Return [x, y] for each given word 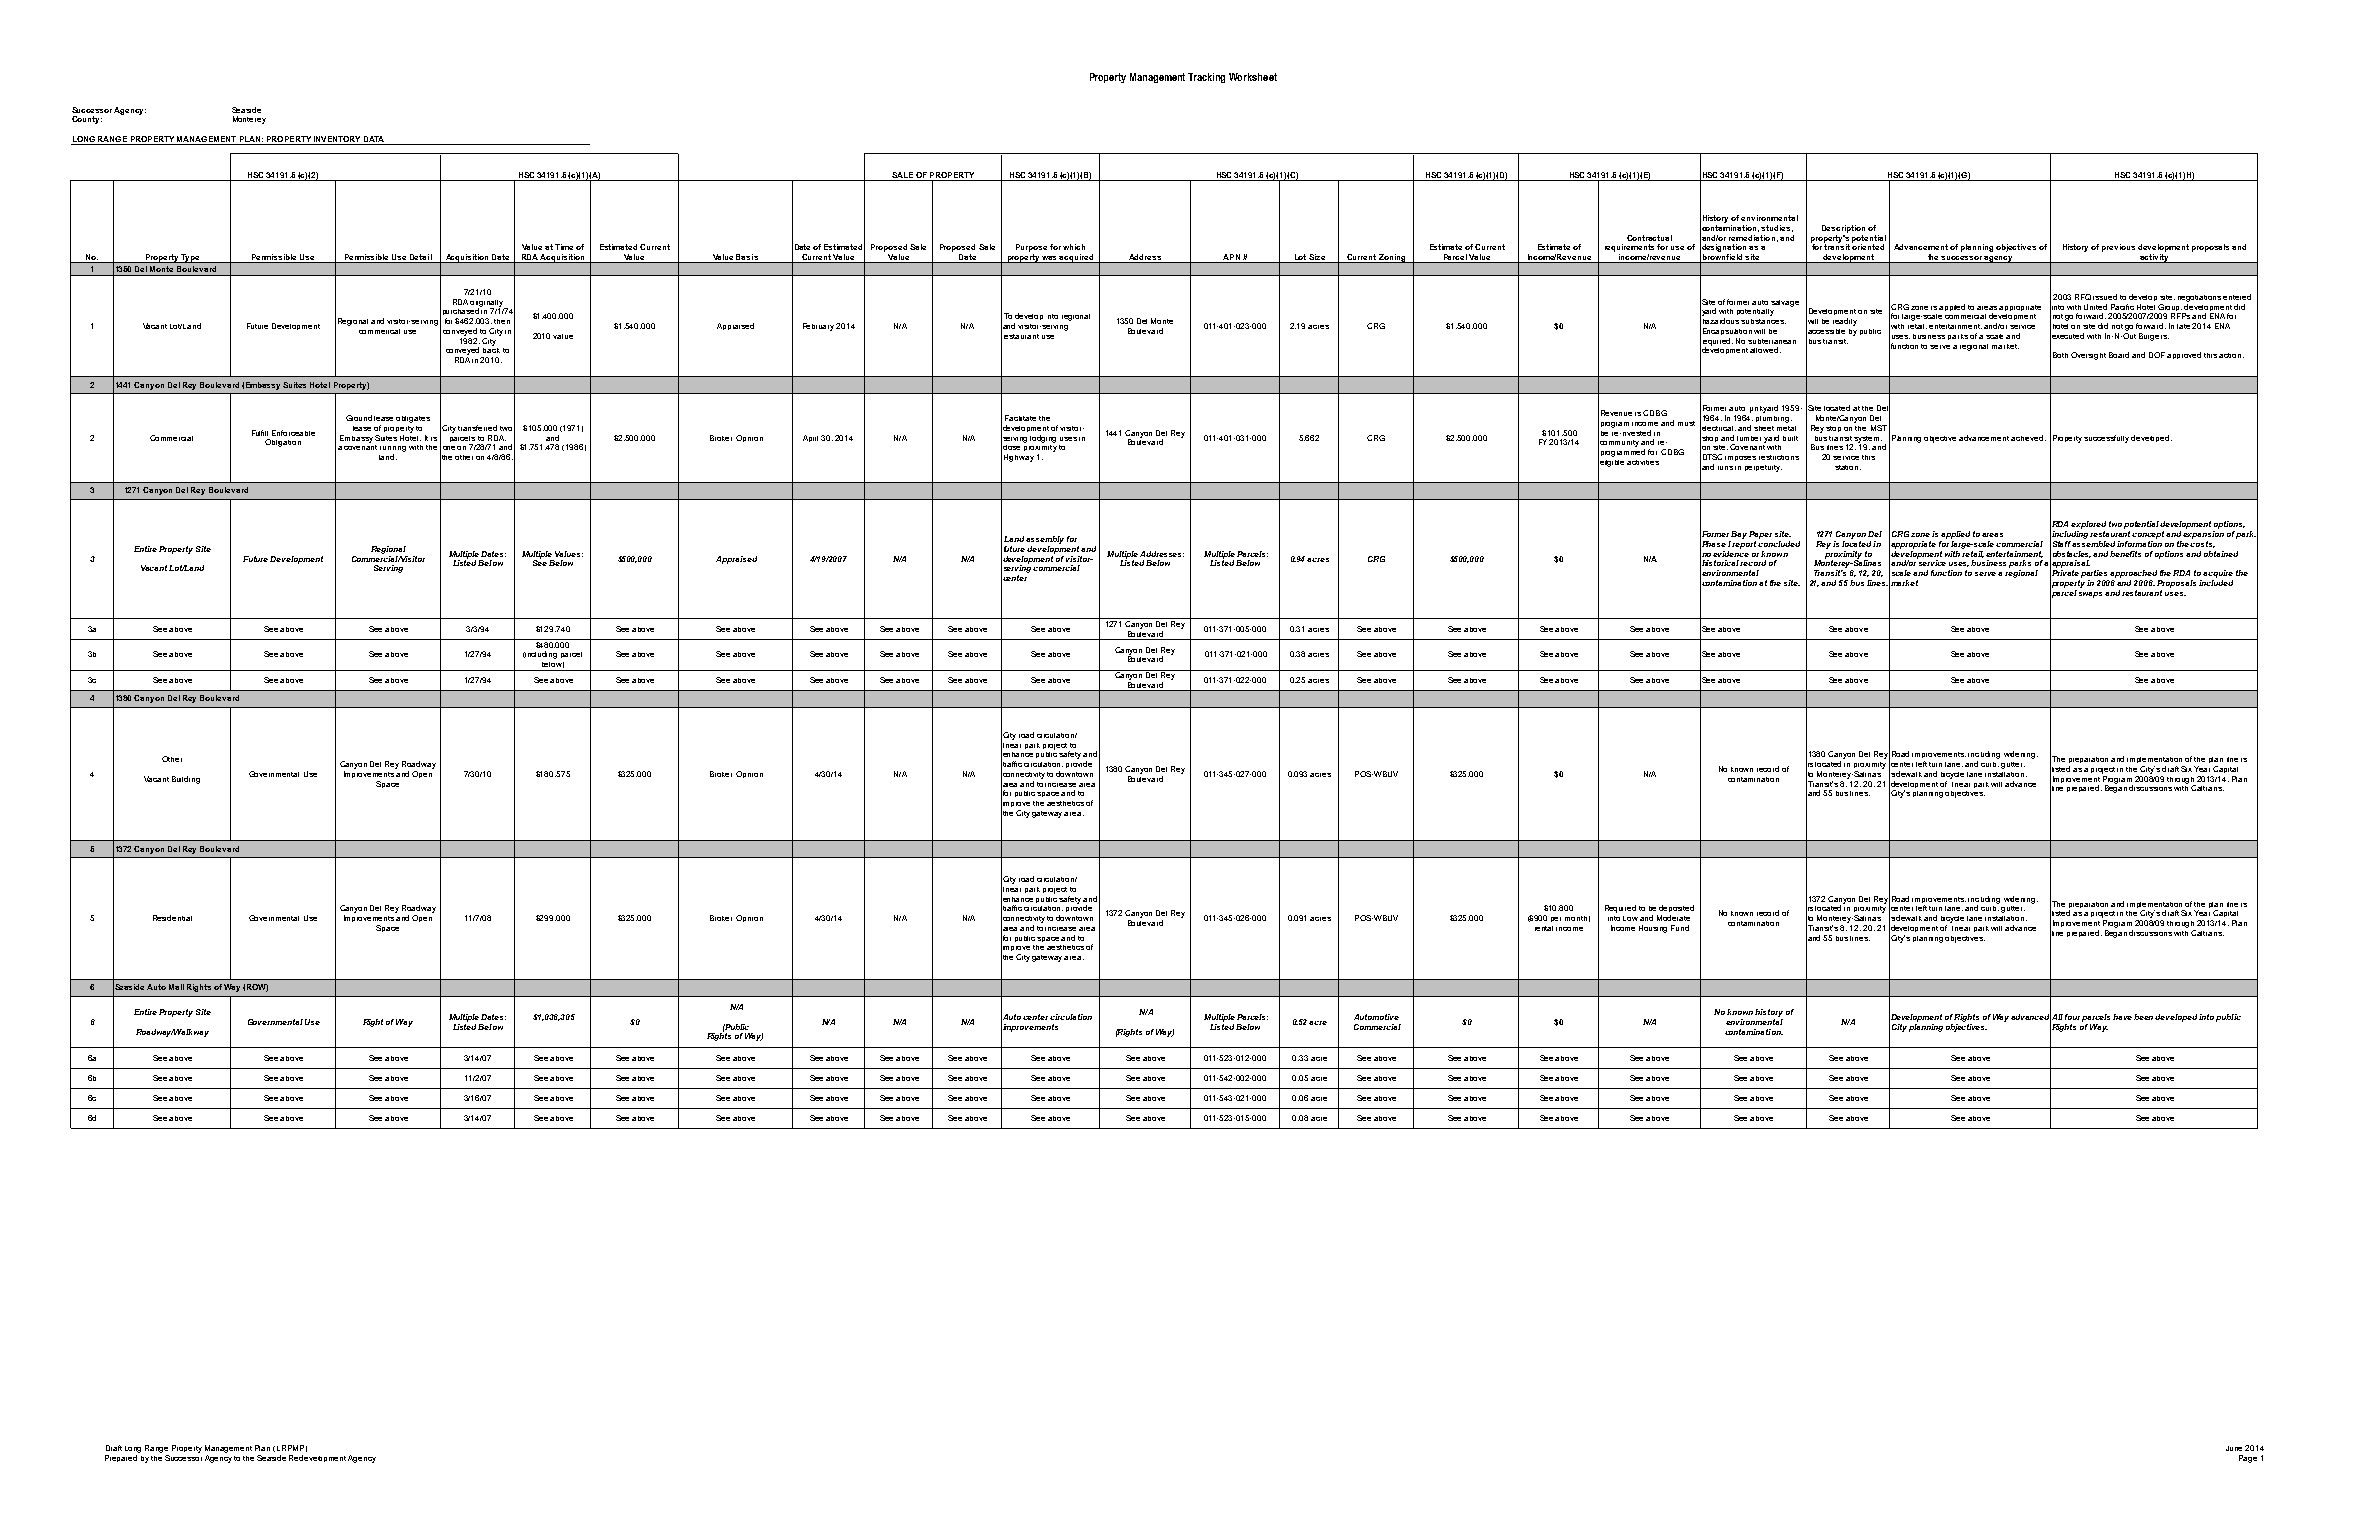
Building [186, 780]
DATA [374, 139]
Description [1843, 229]
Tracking [1206, 78]
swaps [2090, 595]
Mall [176, 987]
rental [1544, 928]
